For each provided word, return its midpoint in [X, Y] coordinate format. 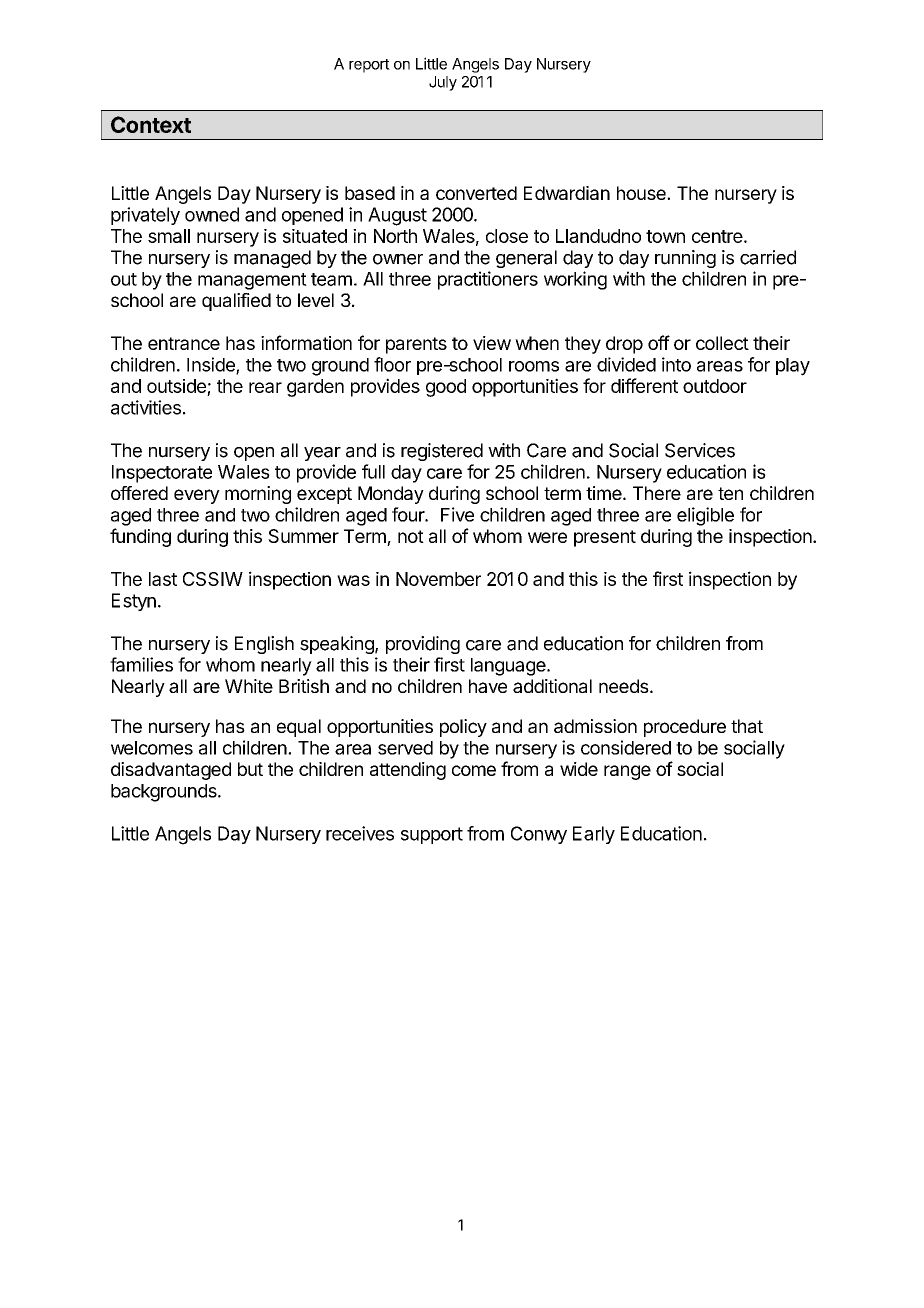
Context [151, 124]
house [642, 193]
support [432, 835]
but [250, 769]
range [627, 772]
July [443, 83]
